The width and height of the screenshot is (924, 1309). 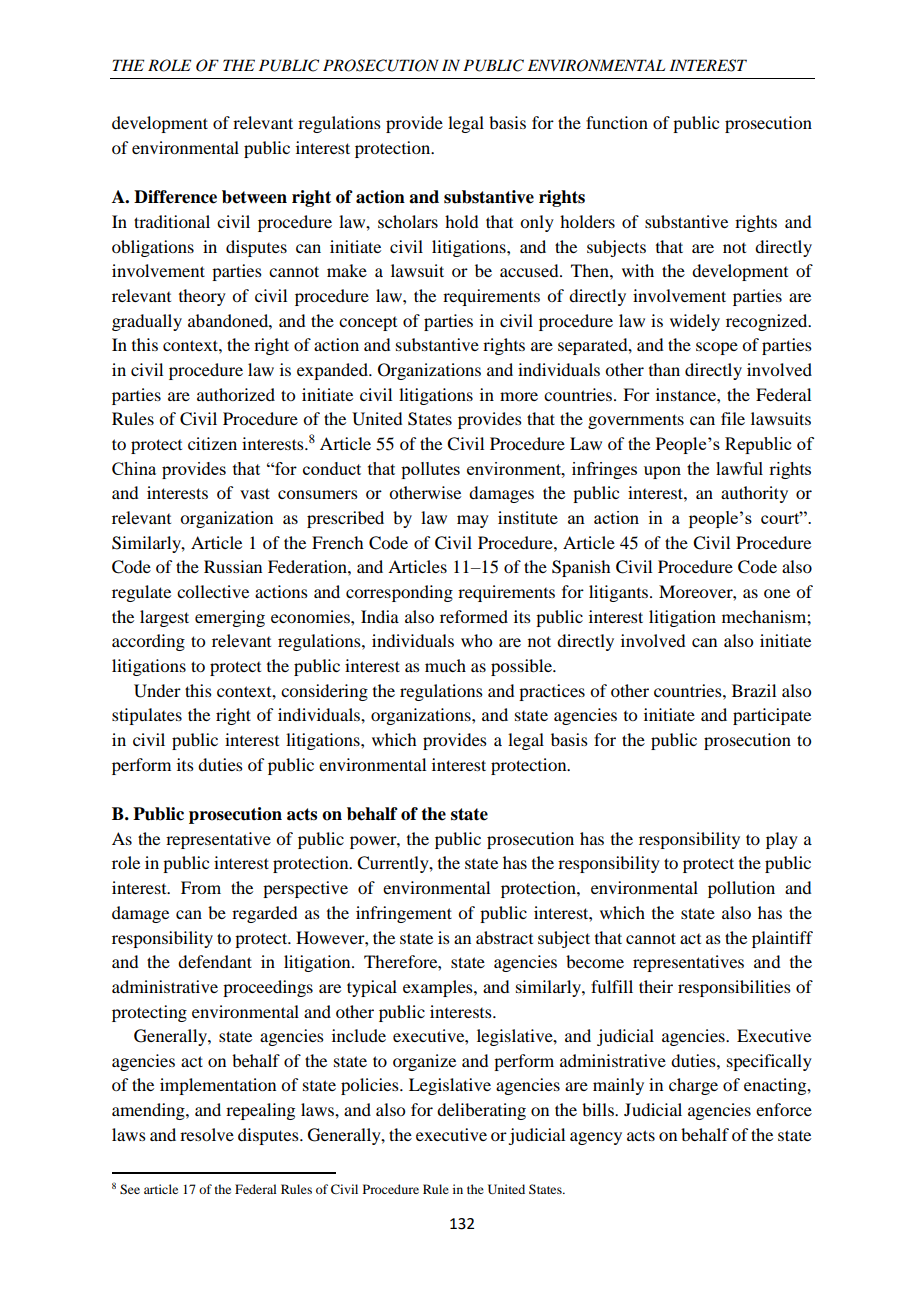 What do you see at coordinates (733, 418) in the screenshot?
I see `file` at bounding box center [733, 418].
